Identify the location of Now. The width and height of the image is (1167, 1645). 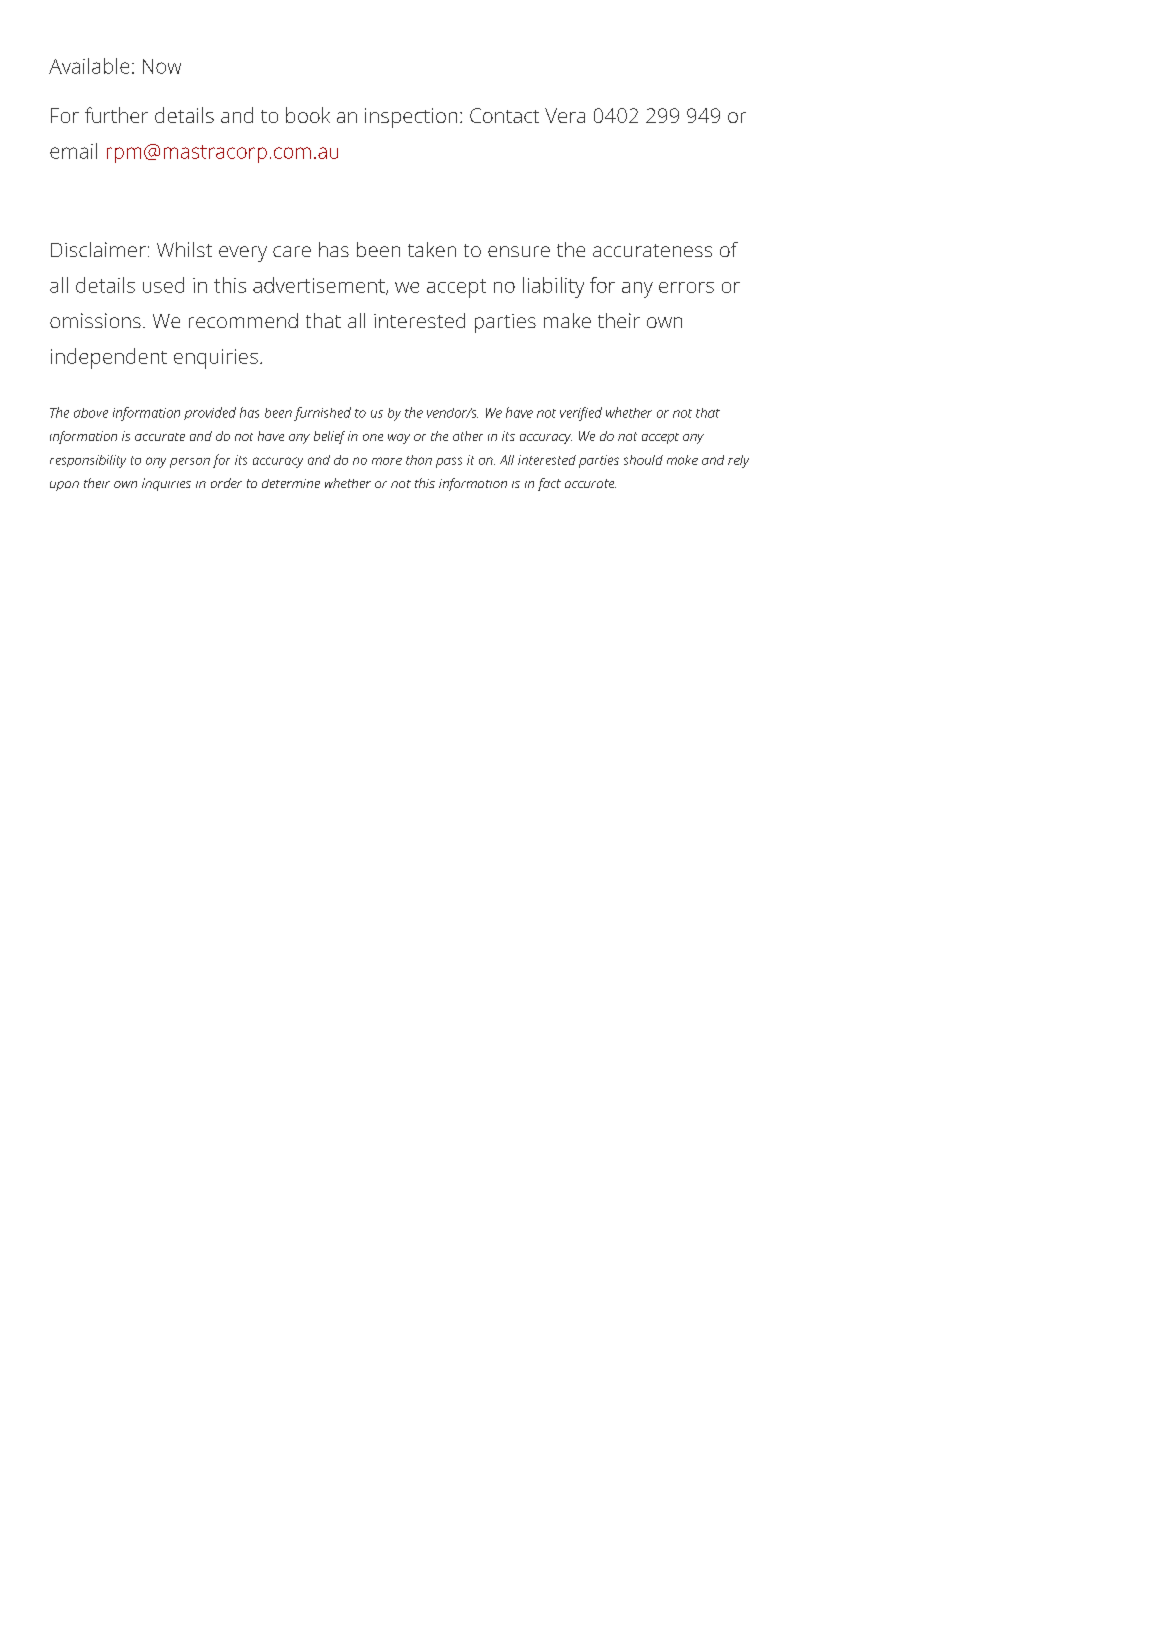
(162, 66).
